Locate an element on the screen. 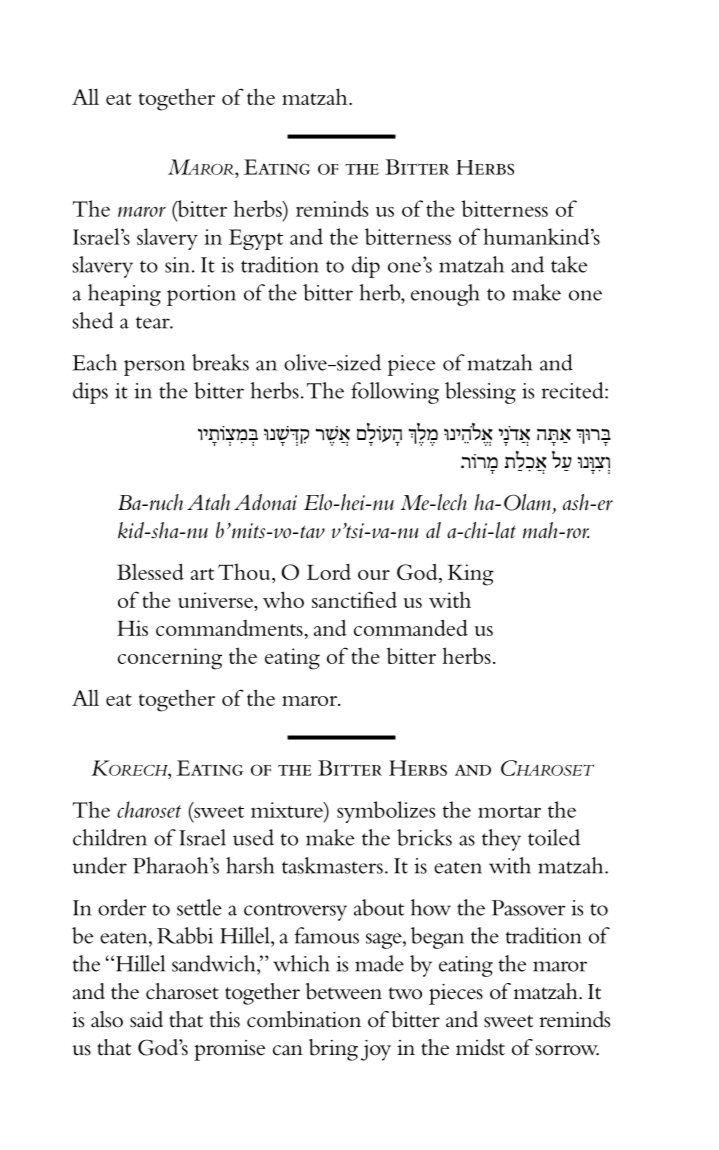 This screenshot has width=719, height=1150. person is located at coordinates (154, 368).
